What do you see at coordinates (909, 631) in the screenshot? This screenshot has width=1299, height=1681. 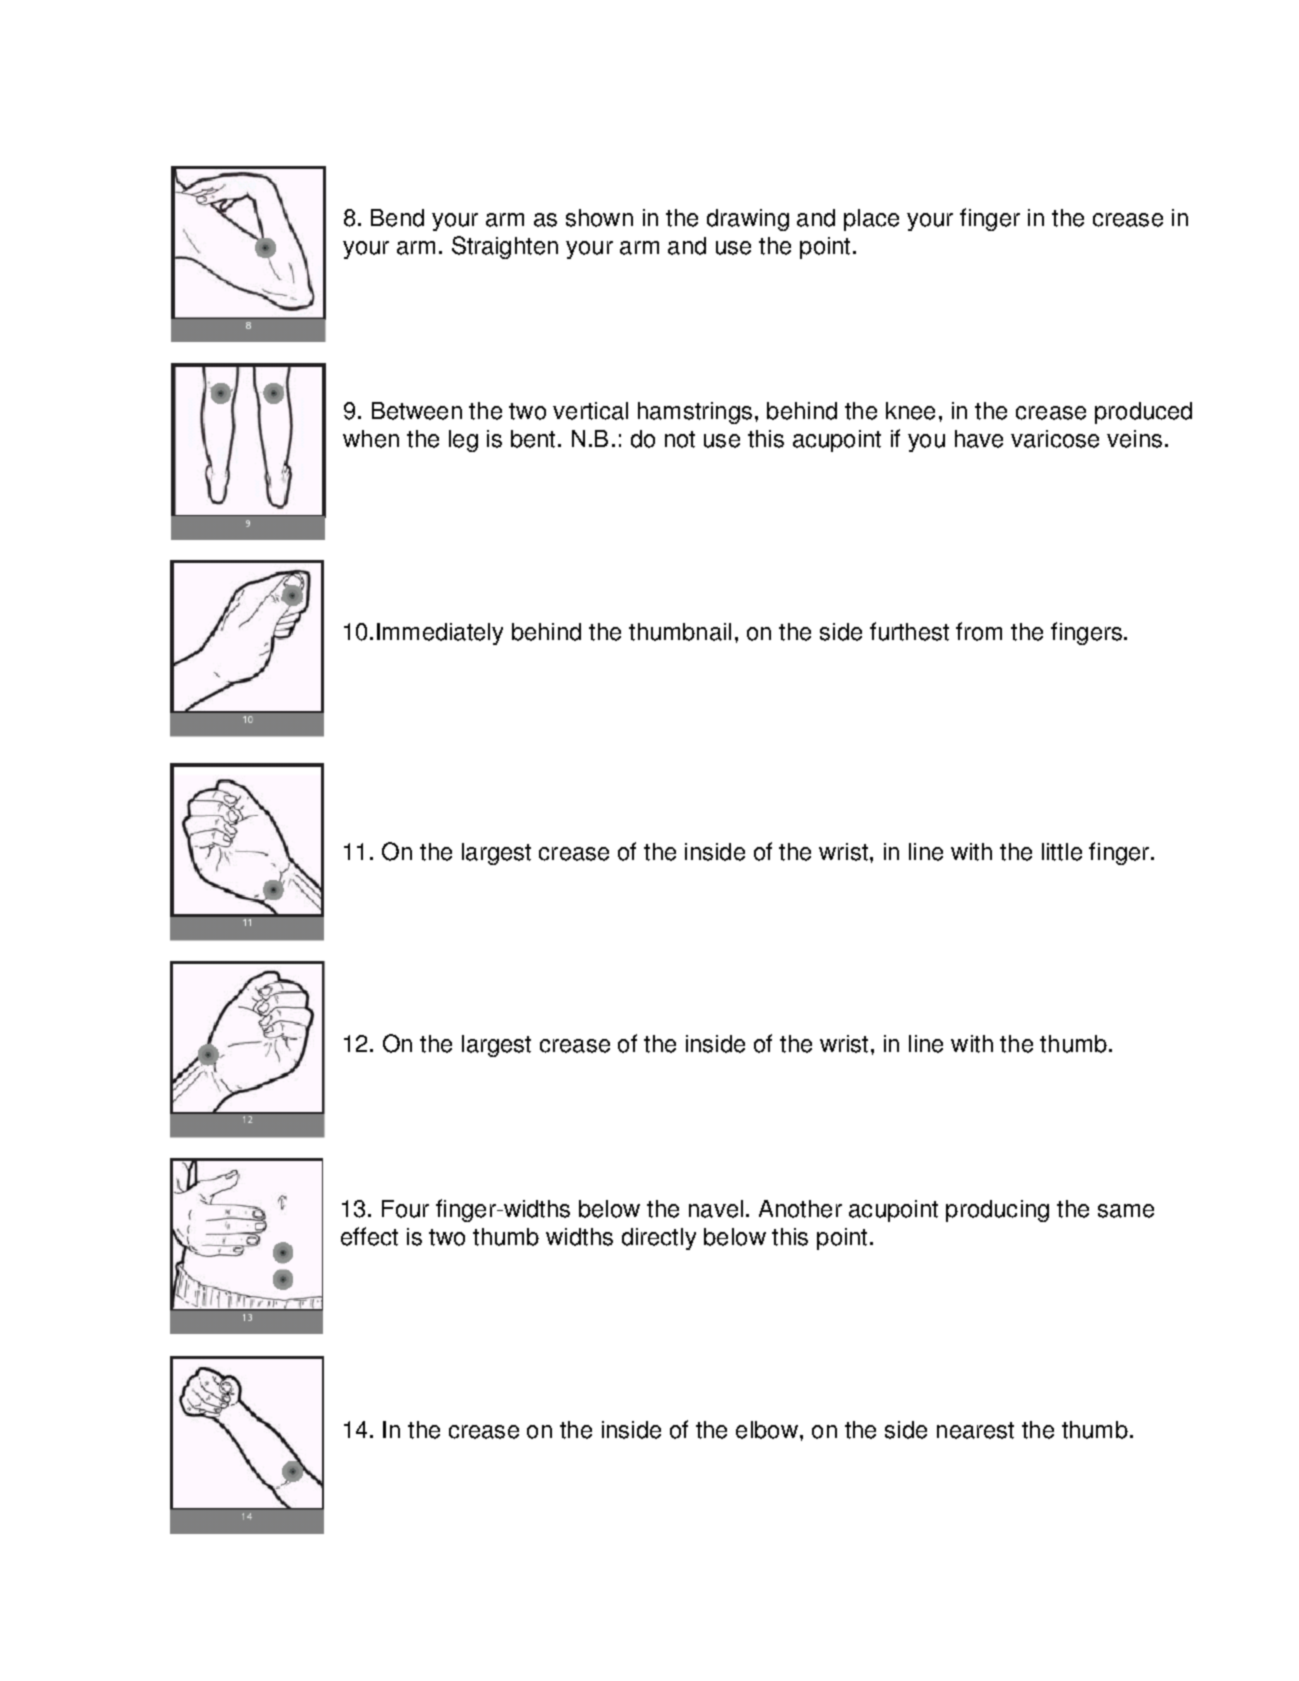 I see `furthest` at bounding box center [909, 631].
